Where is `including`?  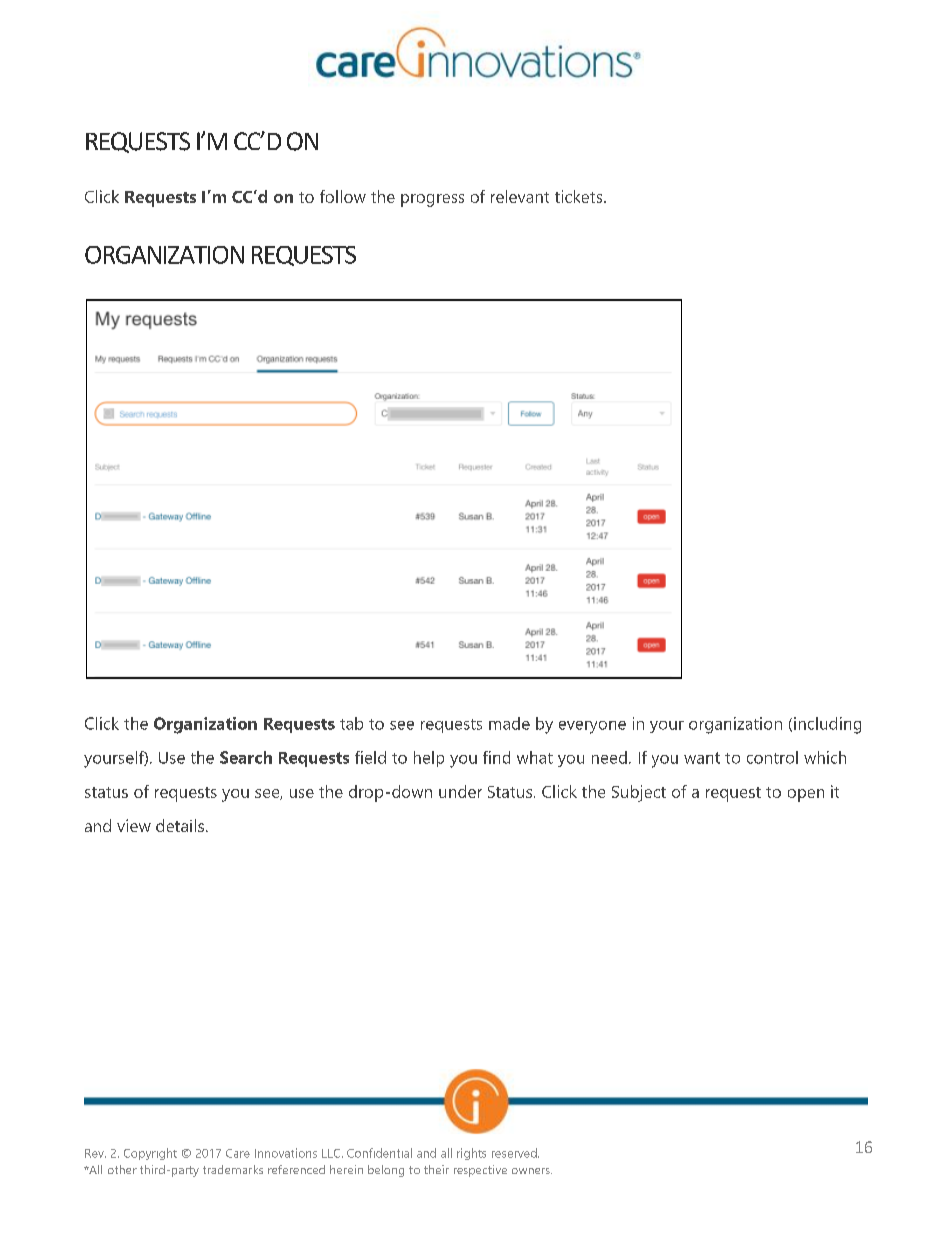
including is located at coordinates (827, 725).
